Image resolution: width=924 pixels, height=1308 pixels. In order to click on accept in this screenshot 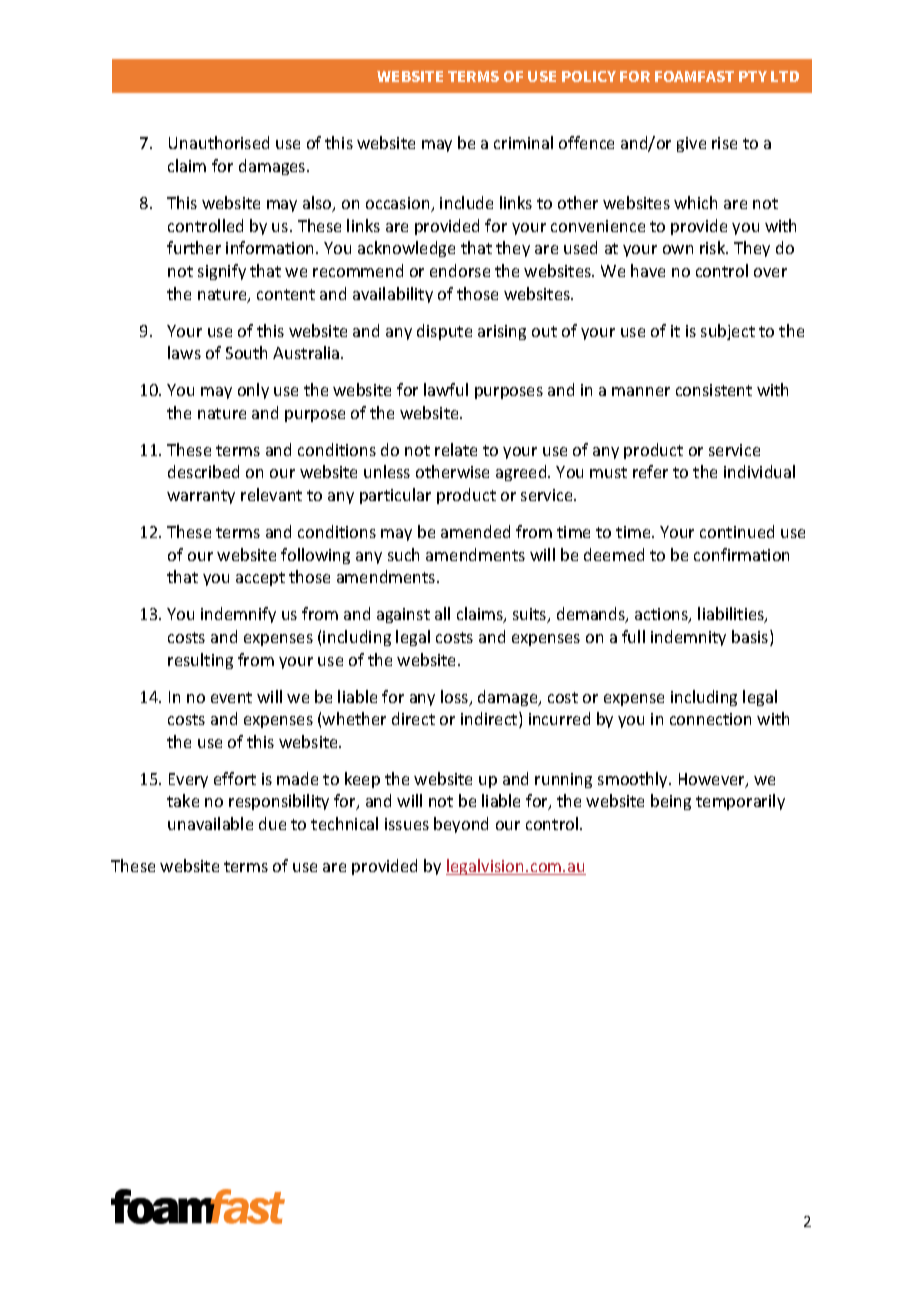, I will do `click(260, 579)`.
